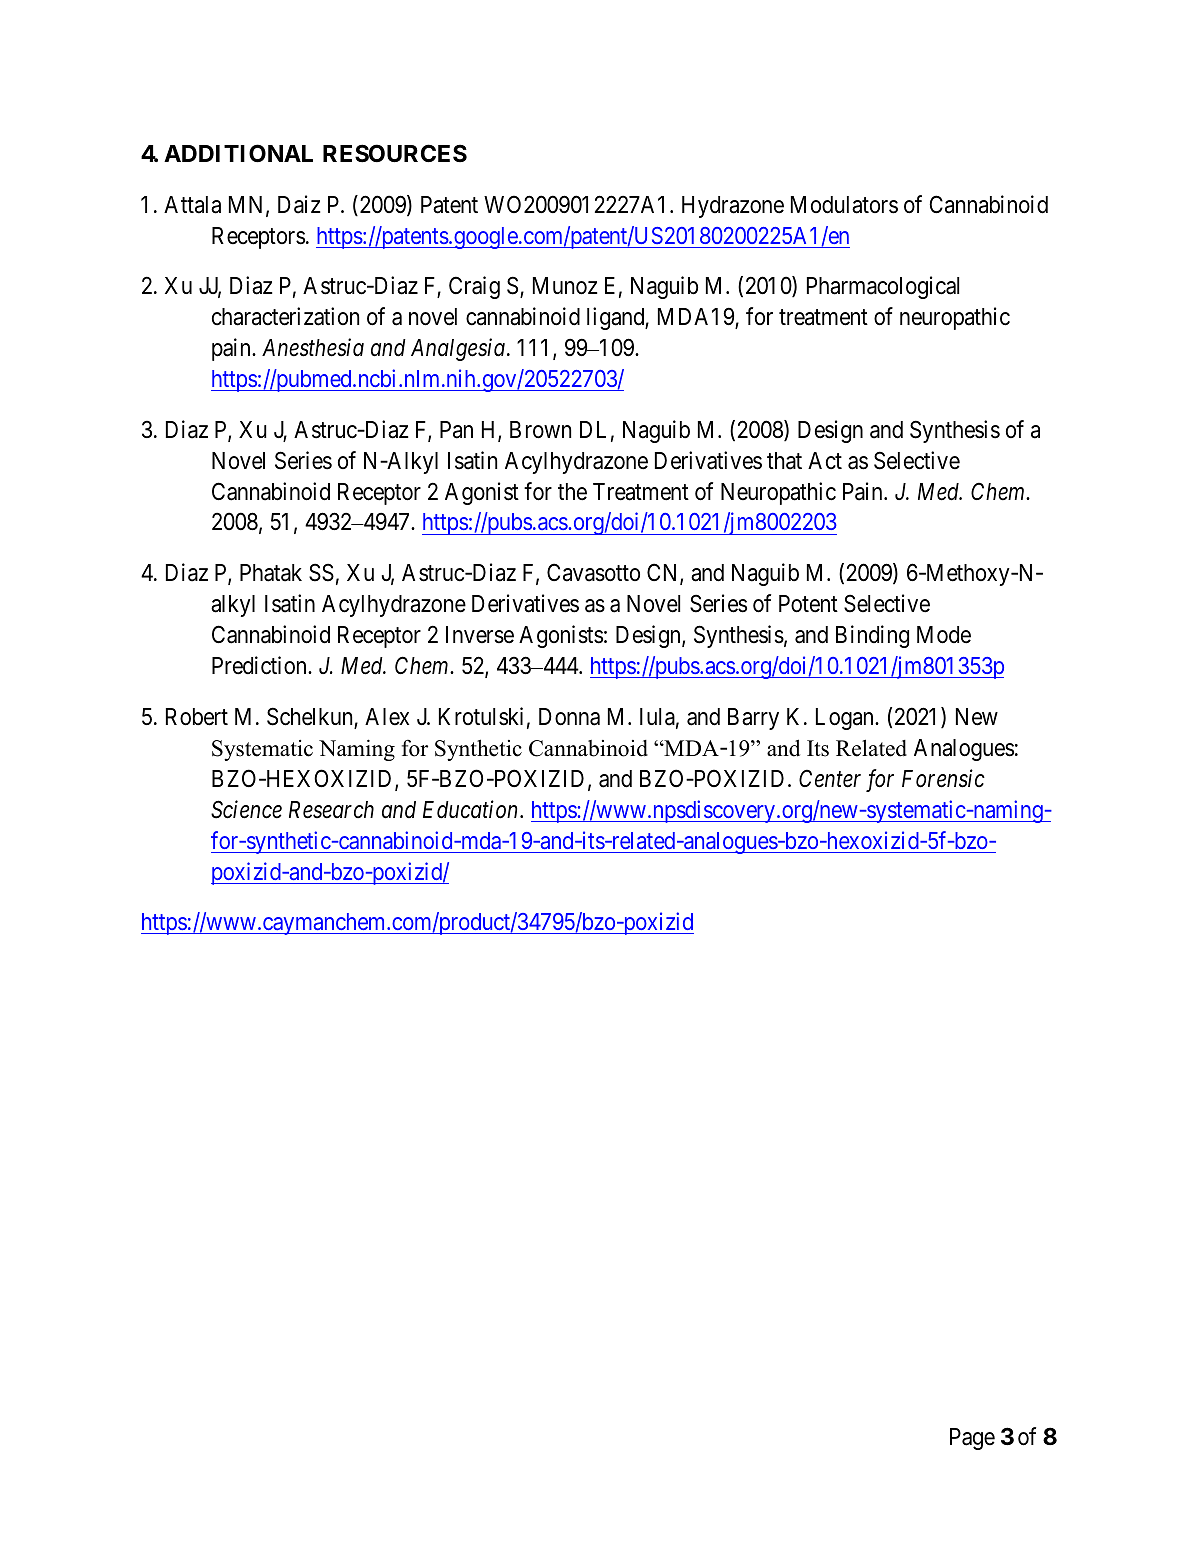 This screenshot has height=1547, width=1195. What do you see at coordinates (238, 153) in the screenshot?
I see `ADDITIONAL` at bounding box center [238, 153].
